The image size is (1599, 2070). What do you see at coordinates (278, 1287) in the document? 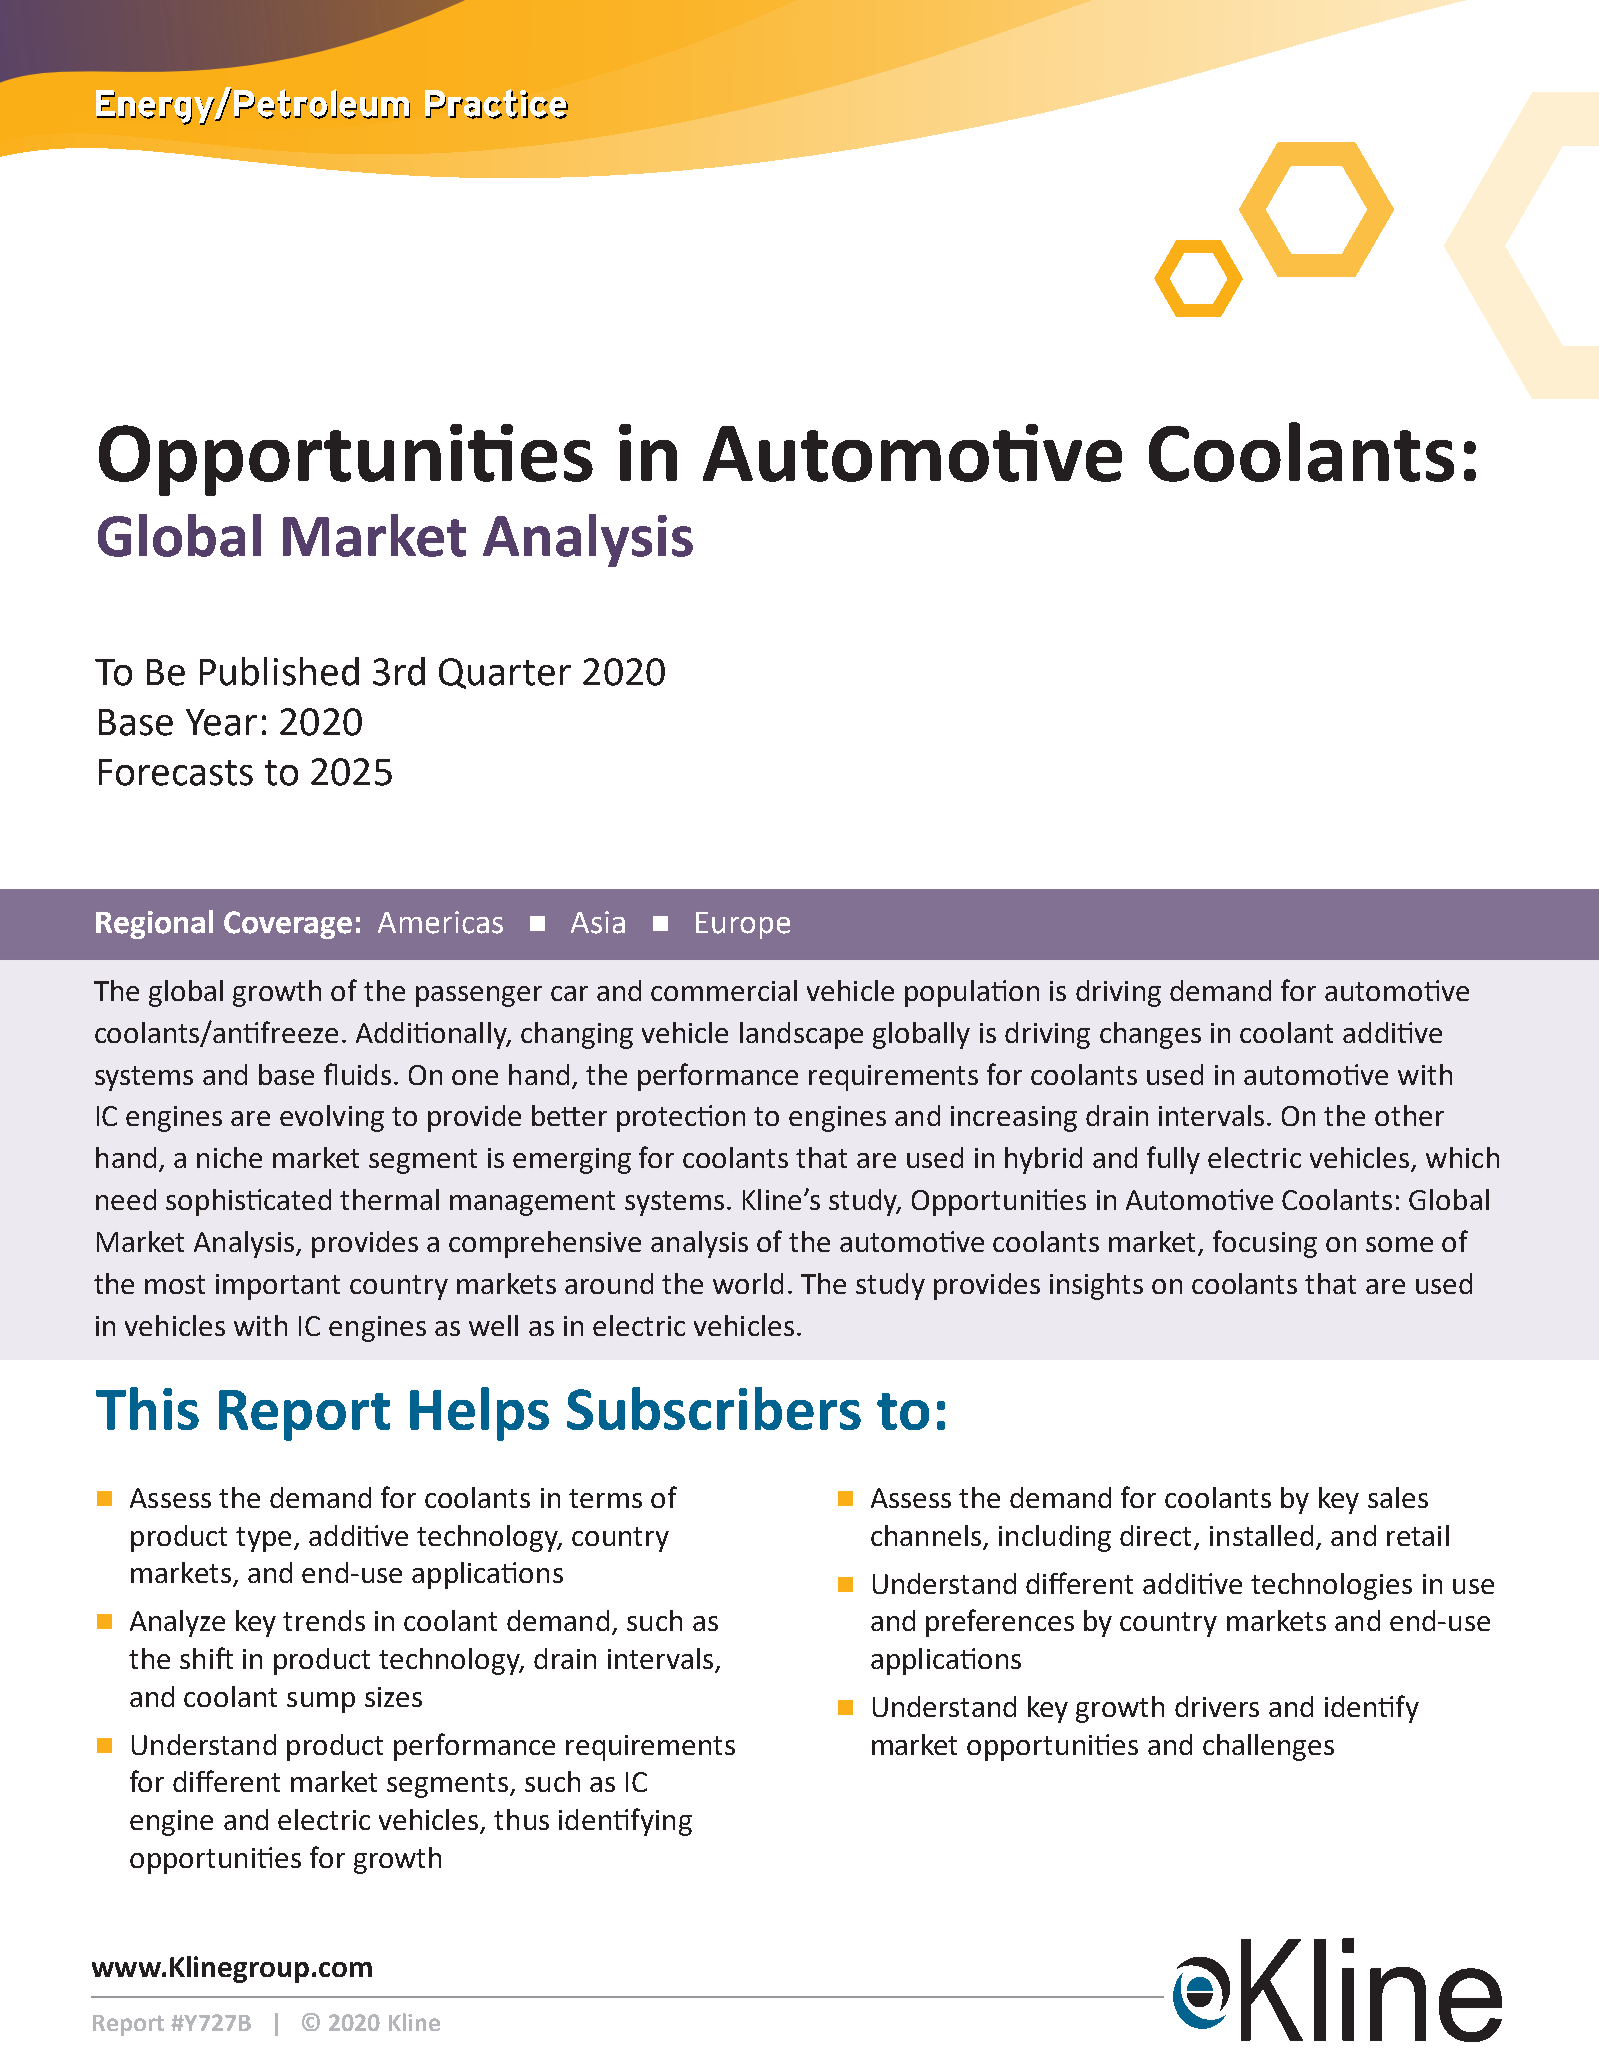
I see `important` at bounding box center [278, 1287].
